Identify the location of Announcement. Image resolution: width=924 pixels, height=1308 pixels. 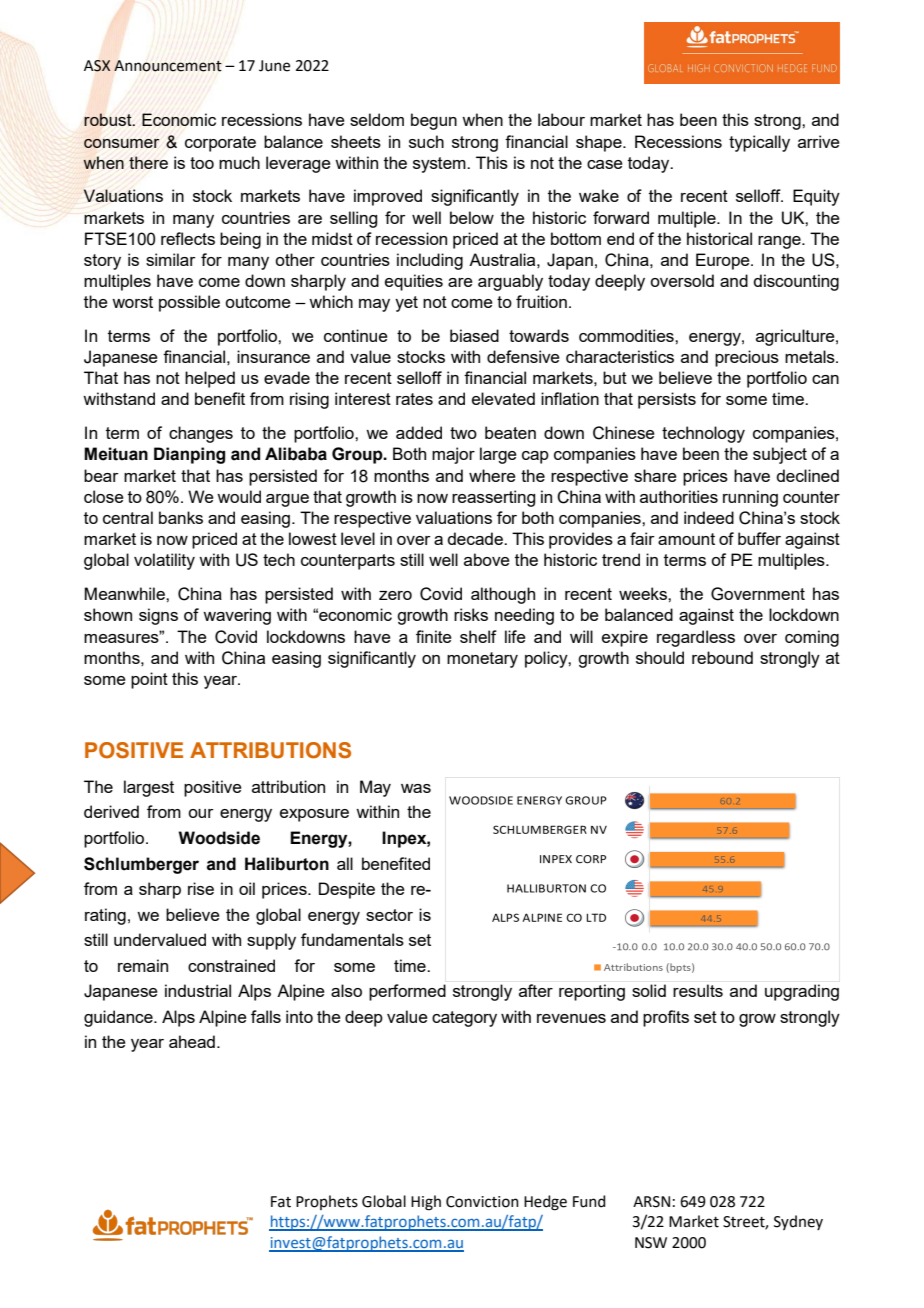
(168, 66).
